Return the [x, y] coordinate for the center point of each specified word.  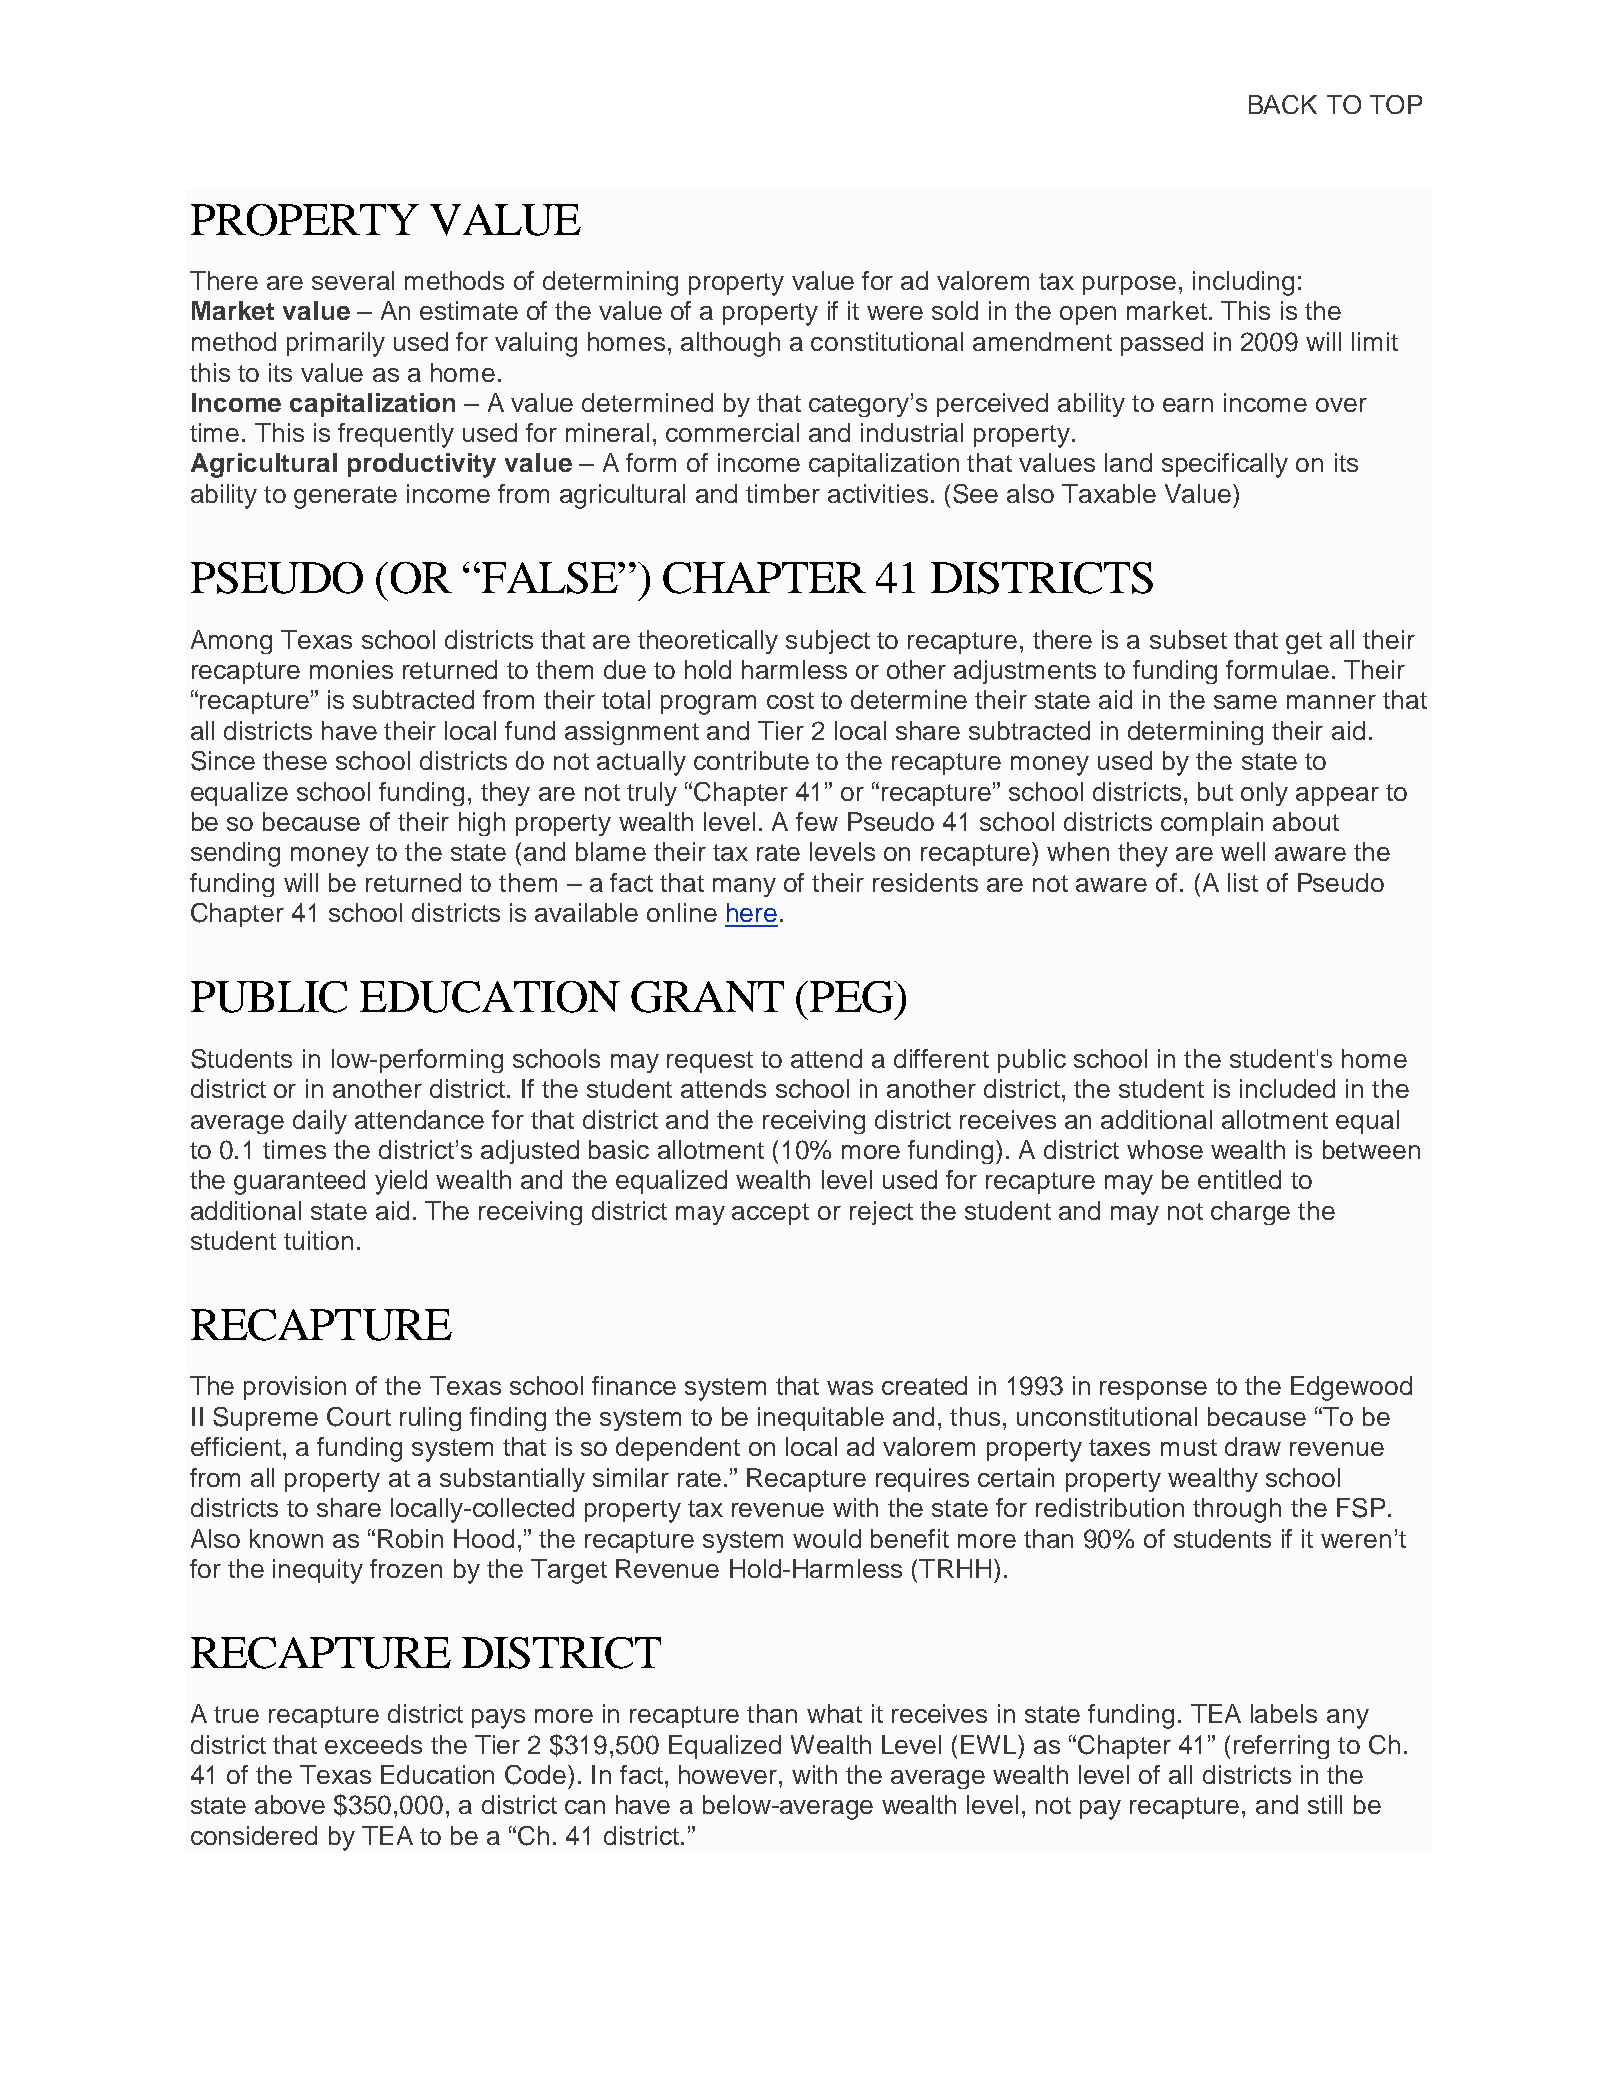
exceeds [373, 1744]
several [353, 280]
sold [955, 310]
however [729, 1774]
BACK [1283, 104]
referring [1281, 1747]
